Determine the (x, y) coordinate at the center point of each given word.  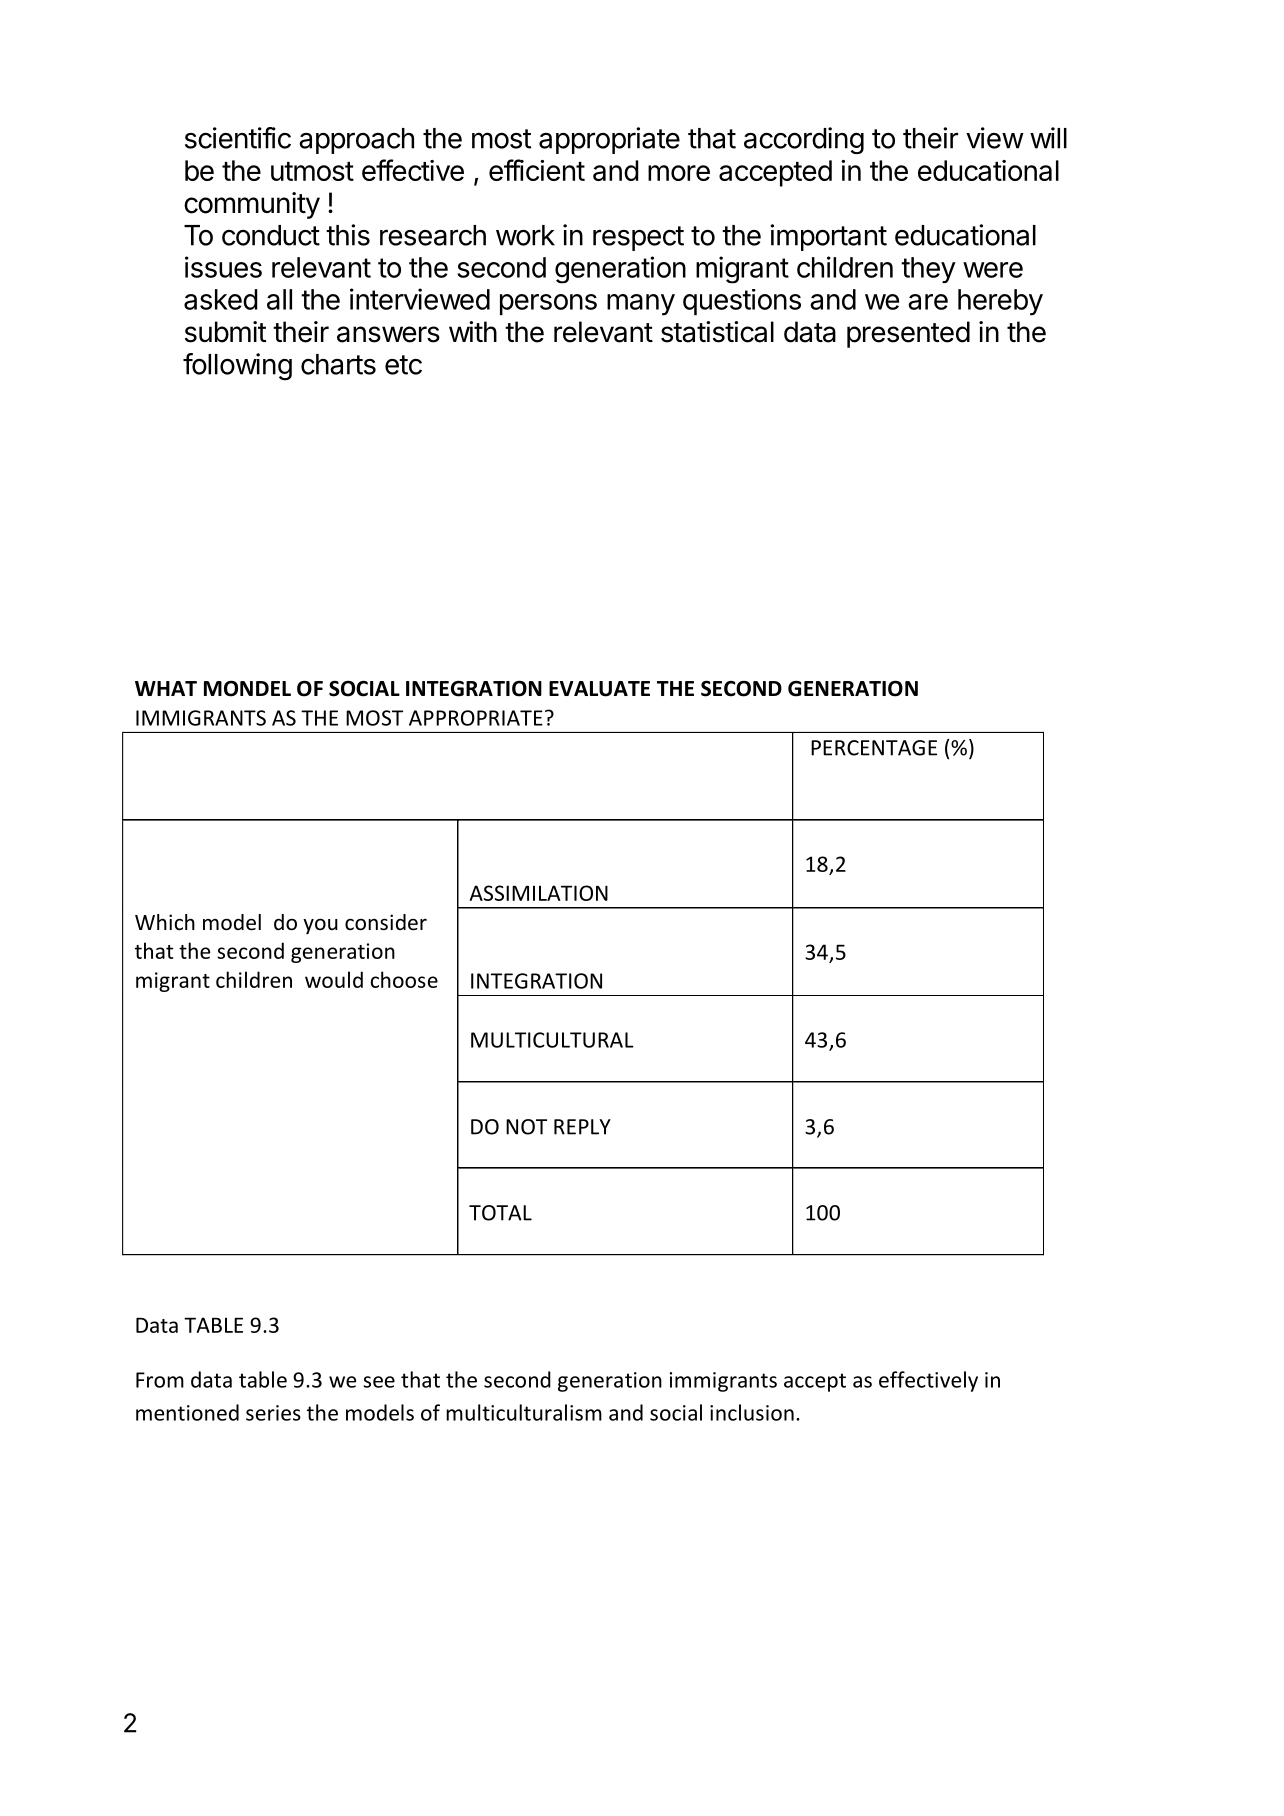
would (334, 979)
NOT (526, 1127)
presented (908, 334)
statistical (717, 332)
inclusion (752, 1412)
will (1048, 138)
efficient (537, 170)
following (237, 367)
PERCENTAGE (874, 748)
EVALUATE (599, 689)
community (252, 205)
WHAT (166, 688)
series (273, 1413)
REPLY (582, 1127)
